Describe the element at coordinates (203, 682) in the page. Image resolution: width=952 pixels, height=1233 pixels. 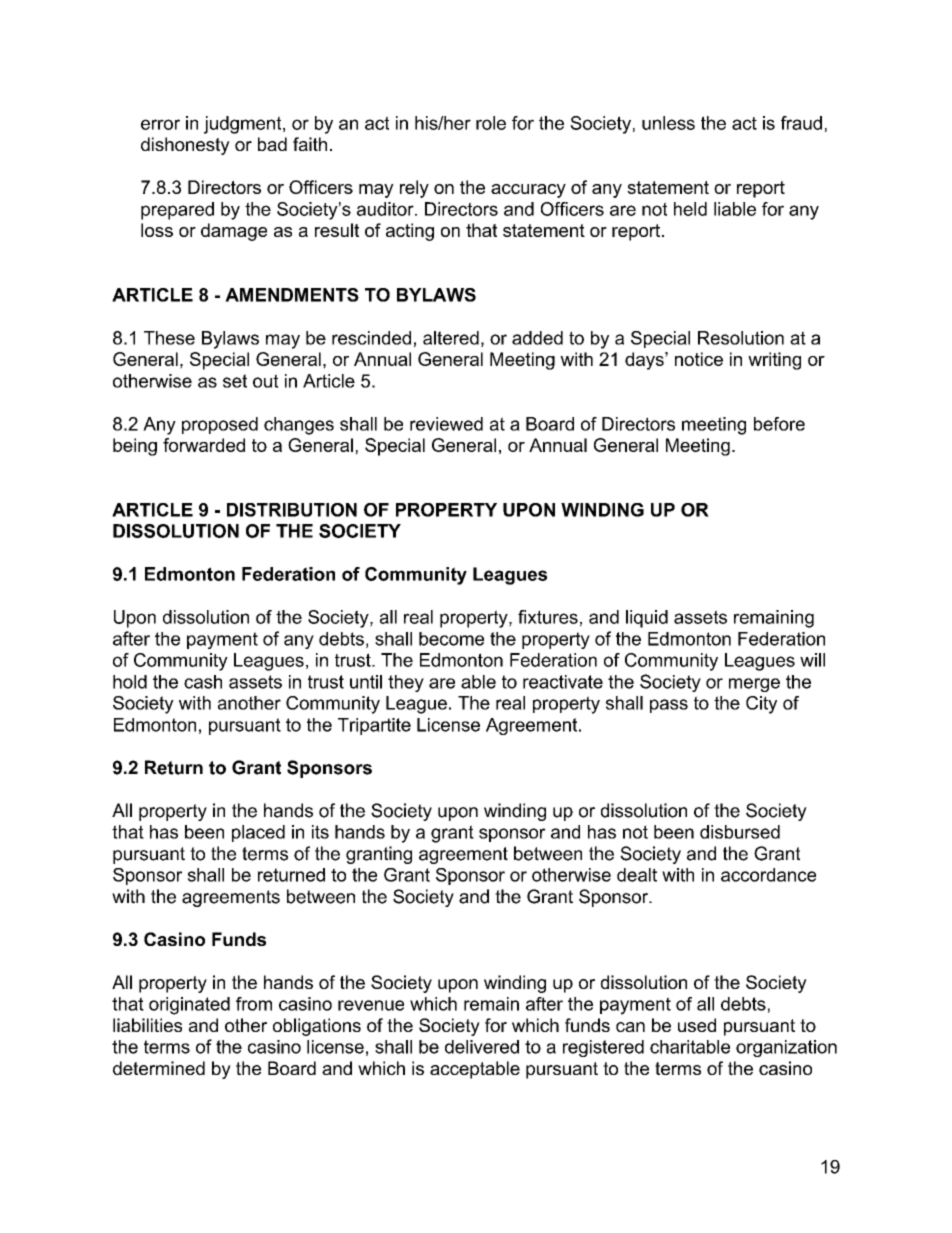
I see `cash` at that location.
